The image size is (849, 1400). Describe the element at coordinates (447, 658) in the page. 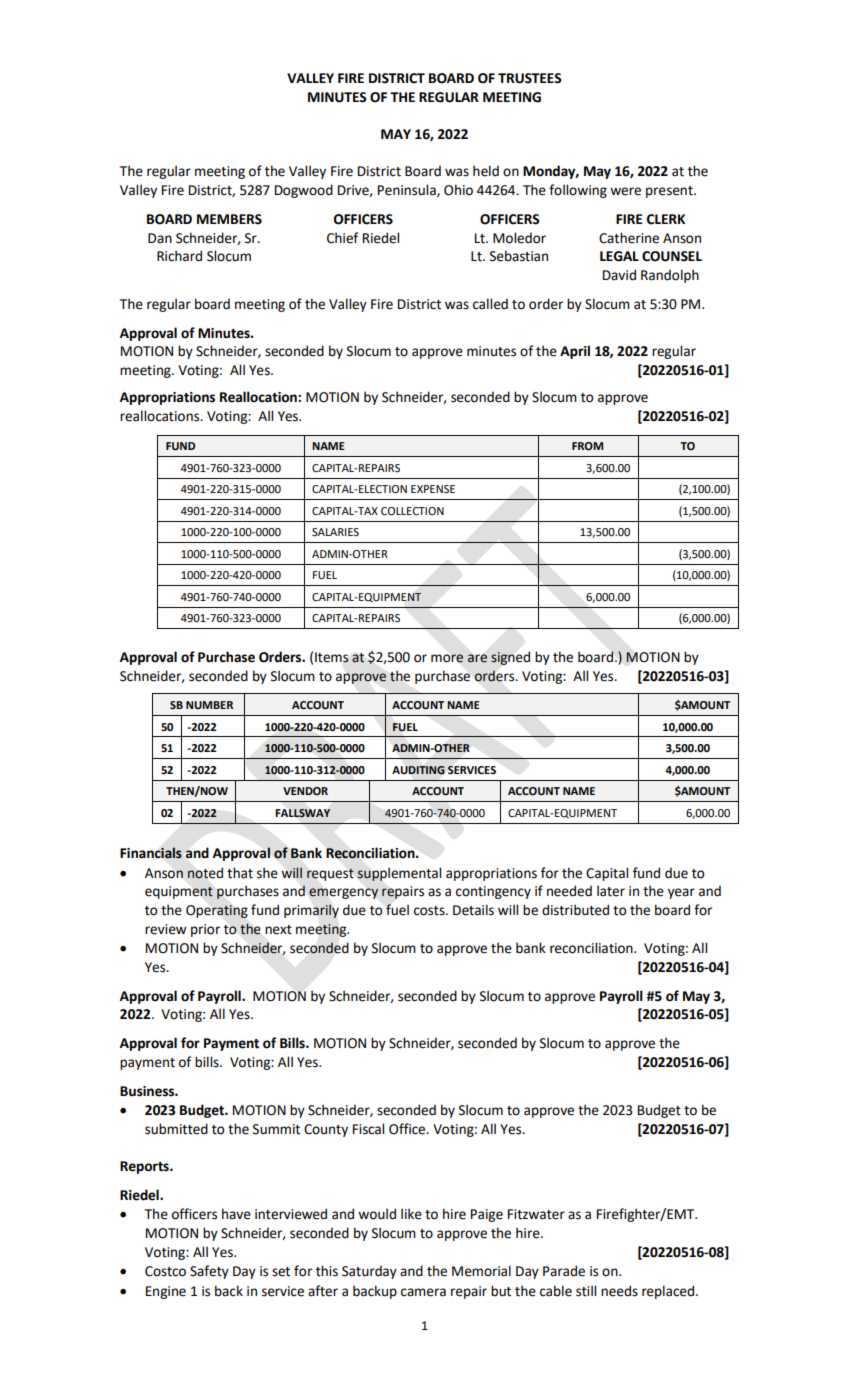

I see `more` at that location.
